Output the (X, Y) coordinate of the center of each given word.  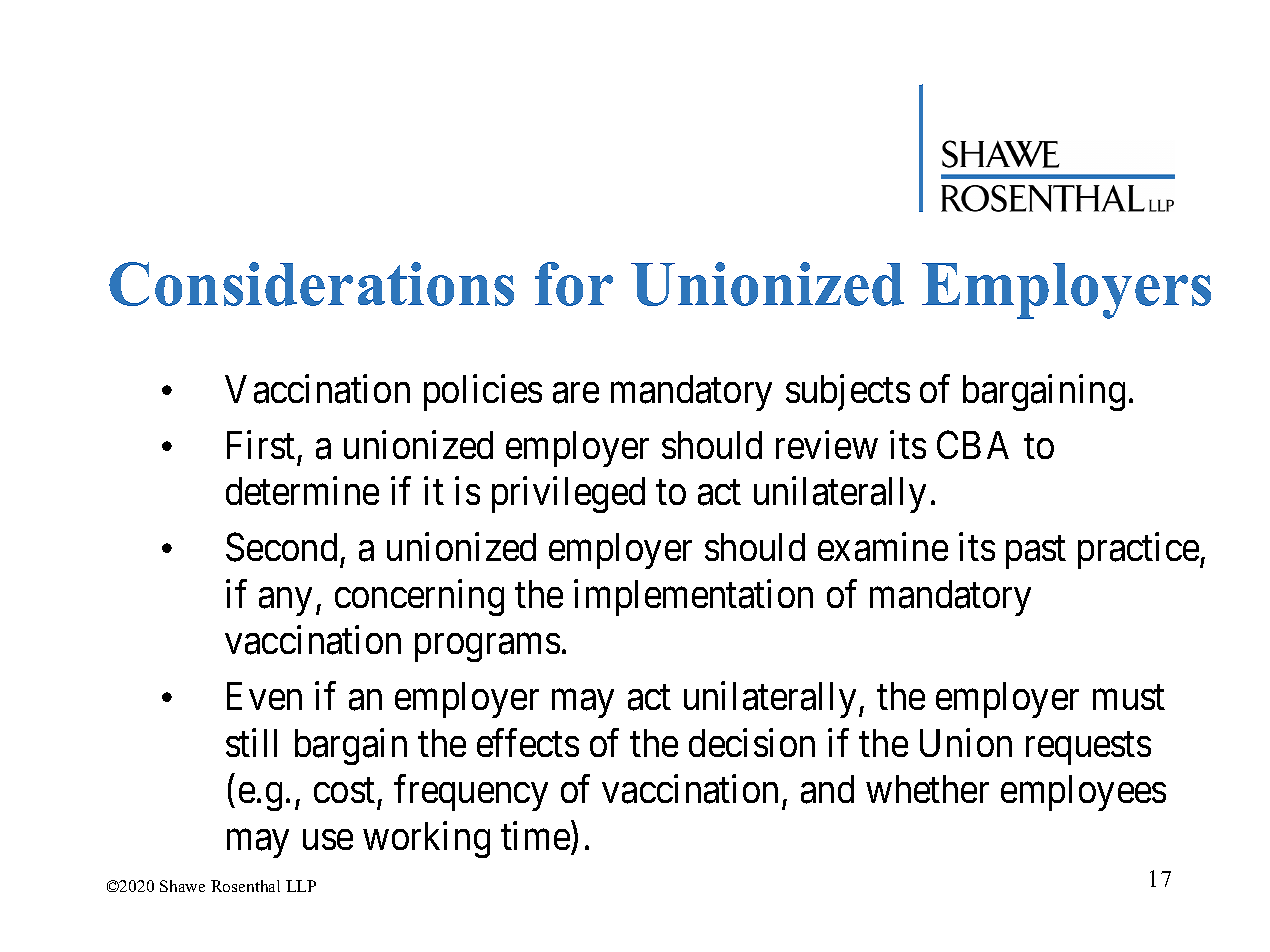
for (574, 284)
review (827, 444)
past (1036, 553)
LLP (301, 886)
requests (1088, 748)
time (535, 836)
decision (752, 742)
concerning (419, 597)
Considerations (311, 284)
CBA (973, 445)
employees (1083, 793)
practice (1138, 551)
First (261, 444)
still (251, 742)
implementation (693, 597)
